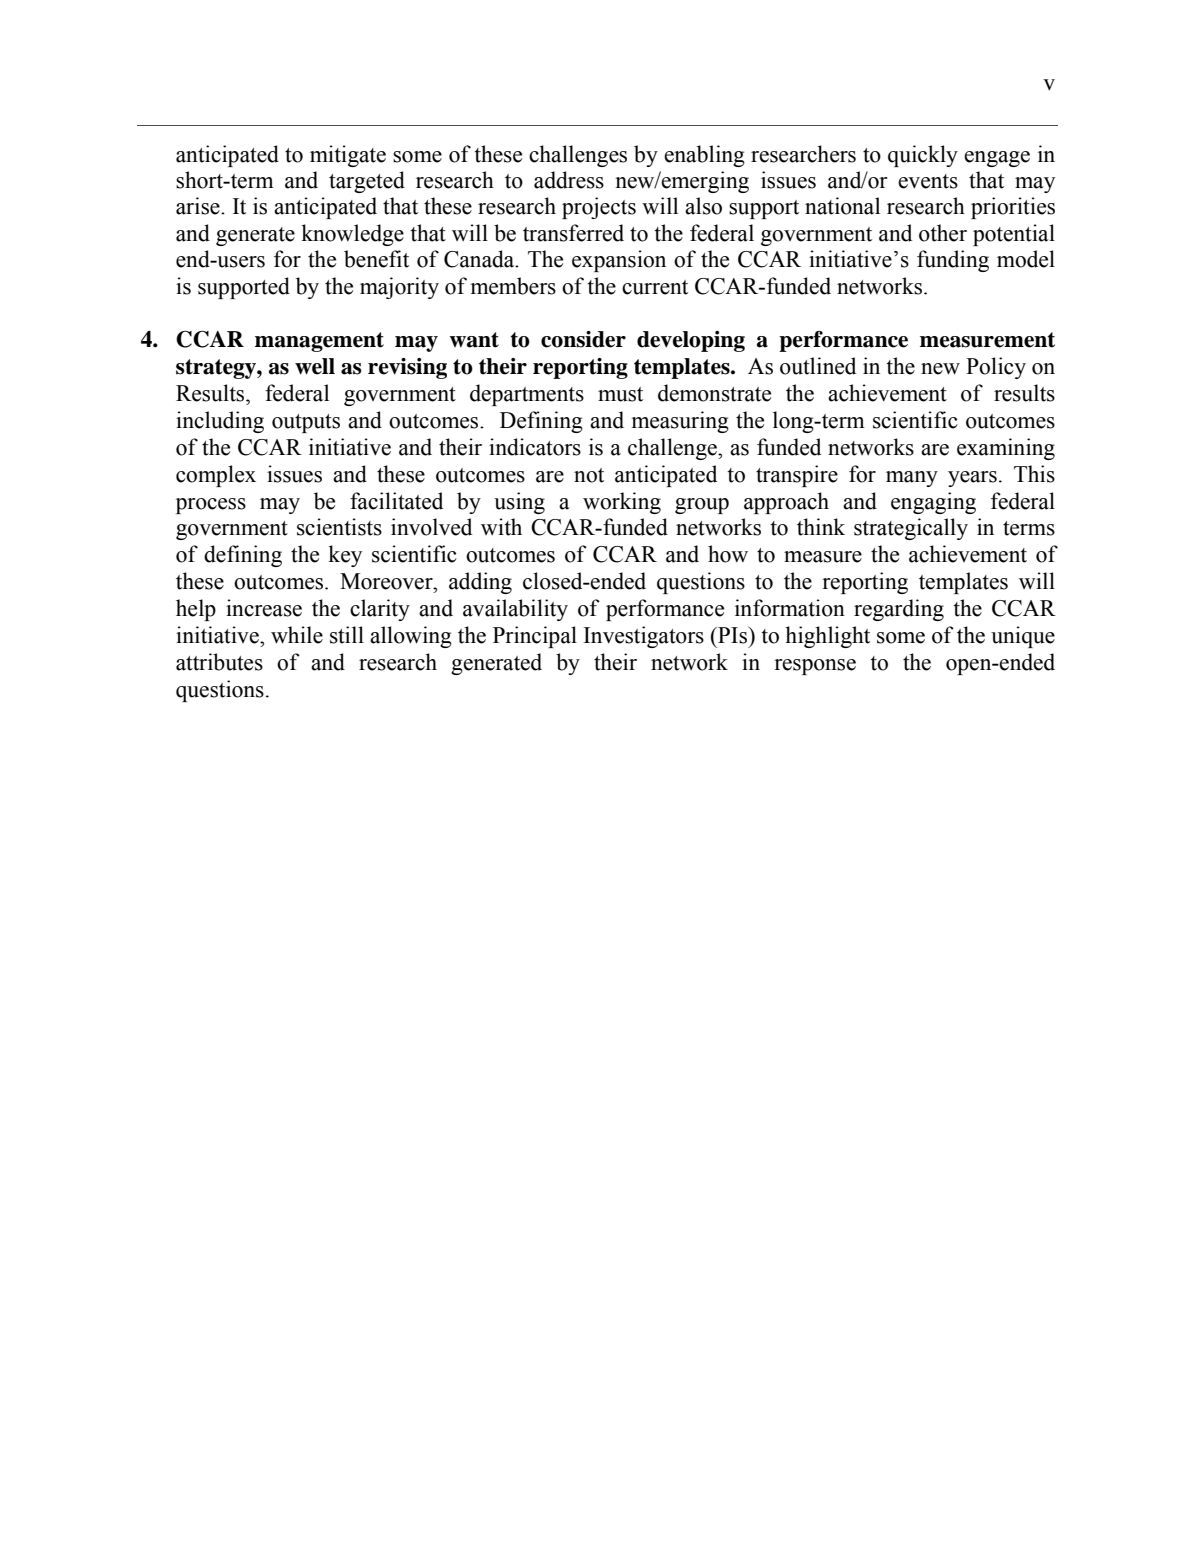 This page has height=1547, width=1196. What do you see at coordinates (315, 366) in the page?
I see `well` at bounding box center [315, 366].
